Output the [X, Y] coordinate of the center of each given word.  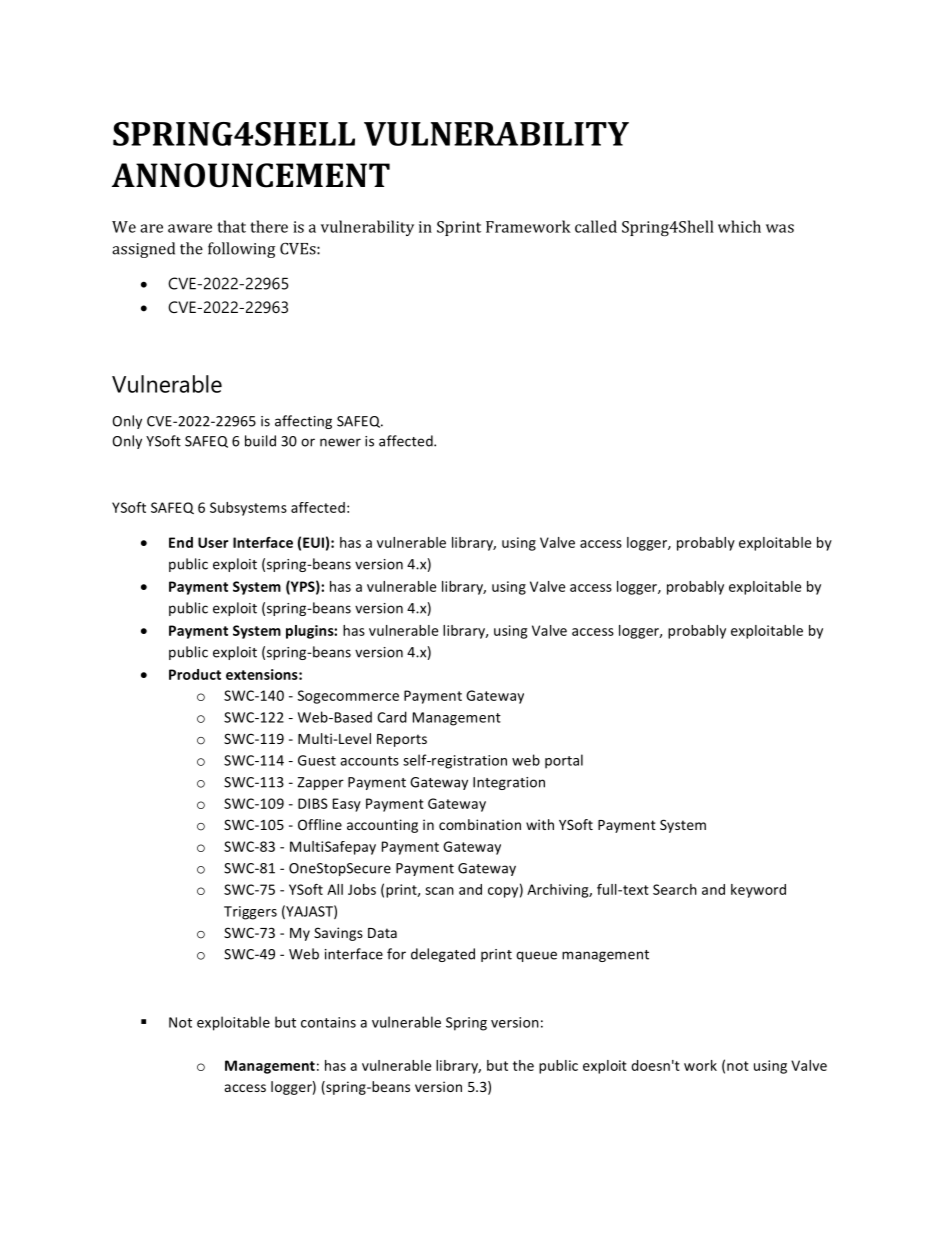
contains [328, 1022]
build [260, 441]
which [739, 226]
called [596, 226]
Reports [402, 740]
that [231, 226]
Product [195, 674]
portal [564, 761]
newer [340, 442]
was [780, 228]
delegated [443, 955]
